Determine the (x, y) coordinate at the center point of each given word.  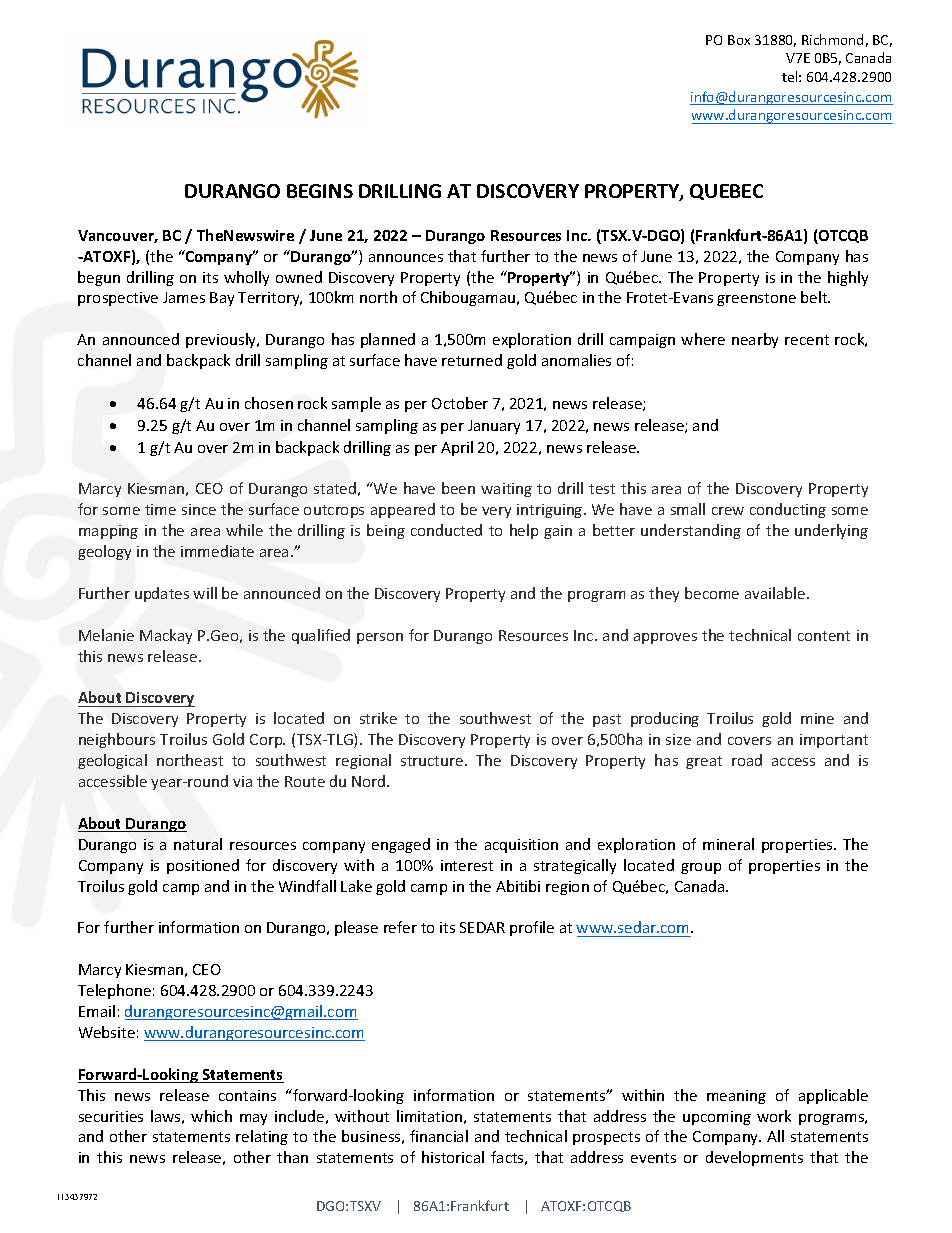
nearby (755, 340)
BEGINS (320, 191)
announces (406, 258)
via (242, 781)
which (211, 1116)
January (494, 427)
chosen (269, 403)
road (747, 760)
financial (439, 1136)
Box (739, 40)
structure (433, 761)
